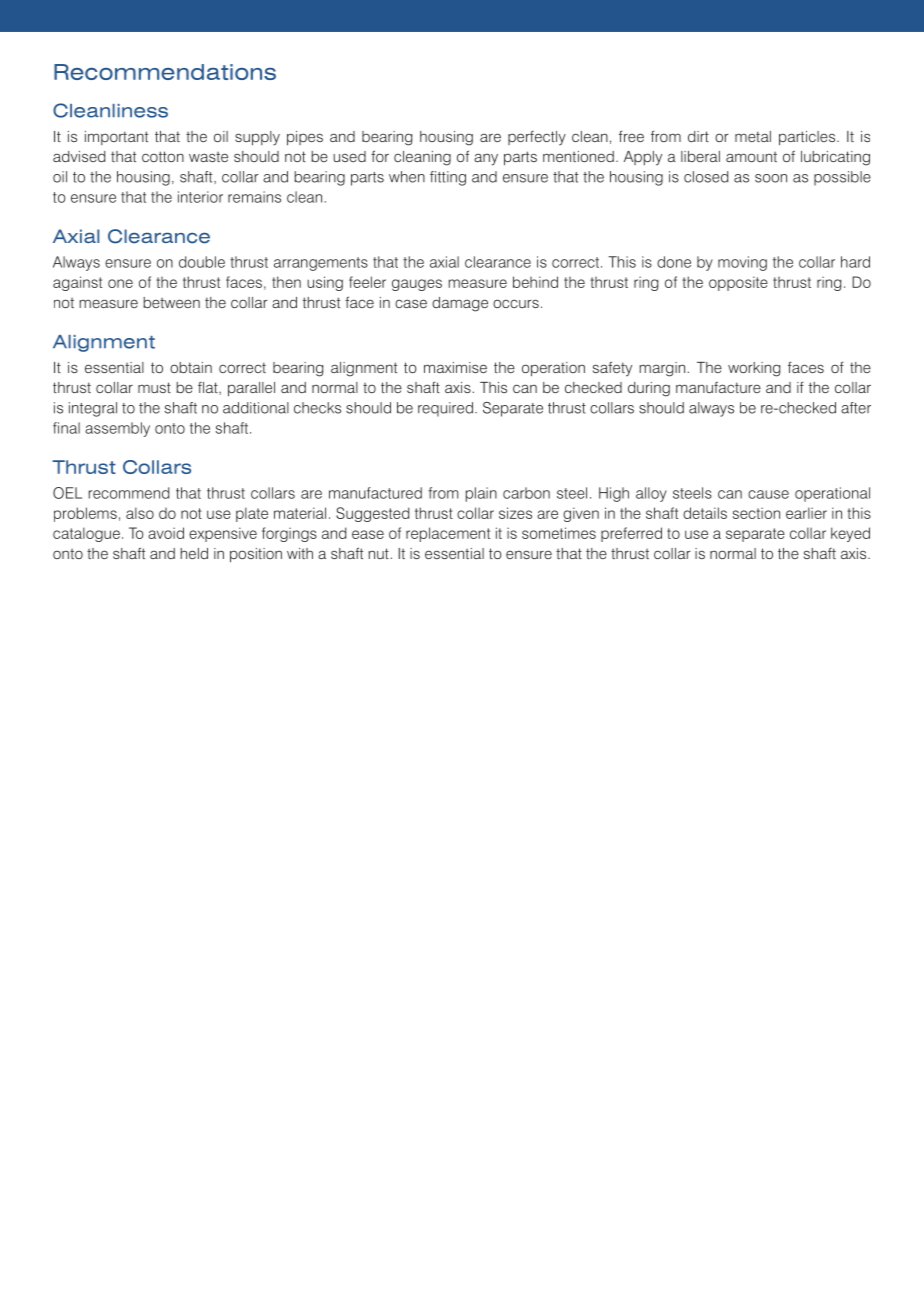 This page has height=1308, width=924. What do you see at coordinates (455, 367) in the page?
I see `maximise` at bounding box center [455, 367].
